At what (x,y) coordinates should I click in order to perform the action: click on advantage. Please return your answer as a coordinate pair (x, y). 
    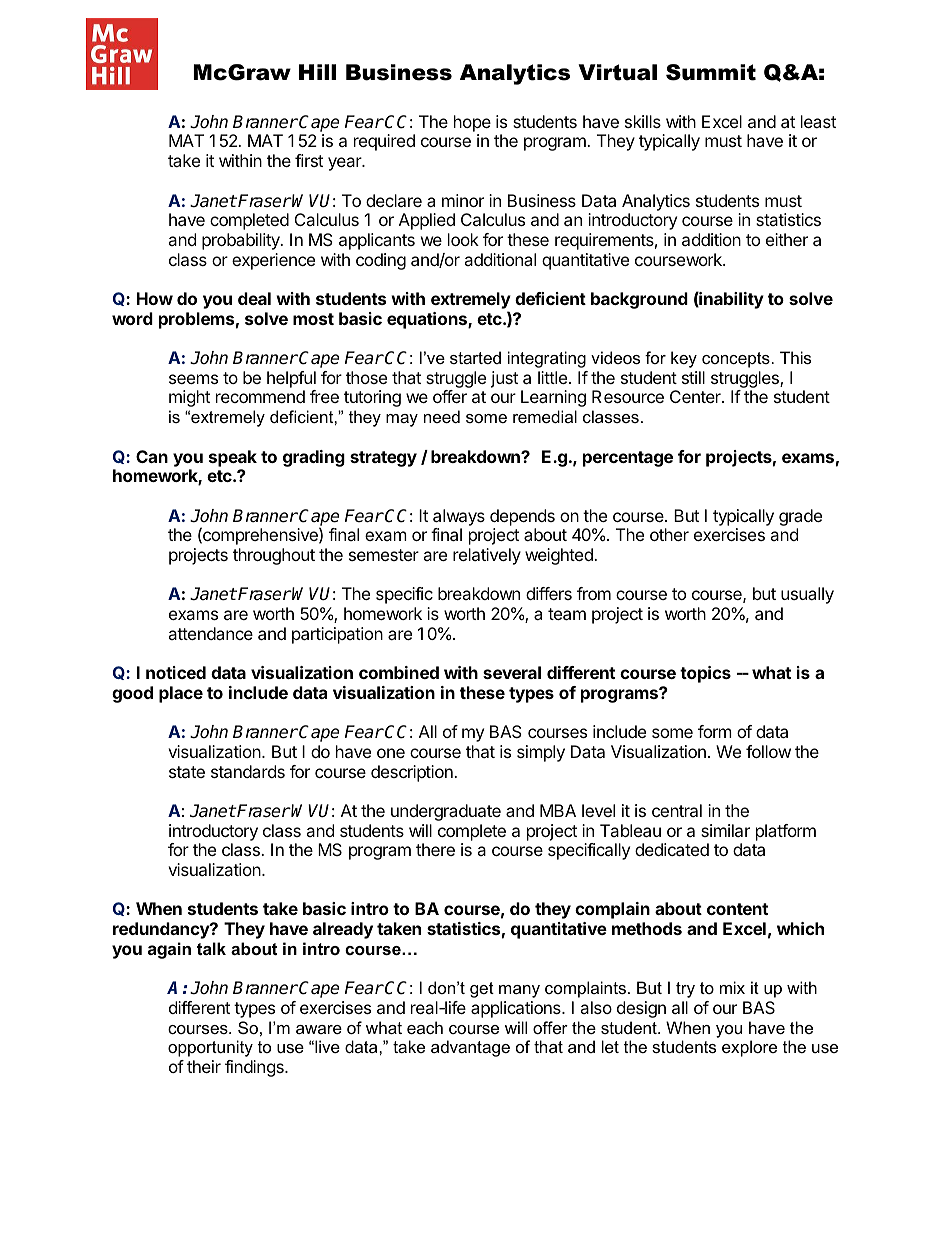
    Looking at the image, I should click on (470, 1048).
